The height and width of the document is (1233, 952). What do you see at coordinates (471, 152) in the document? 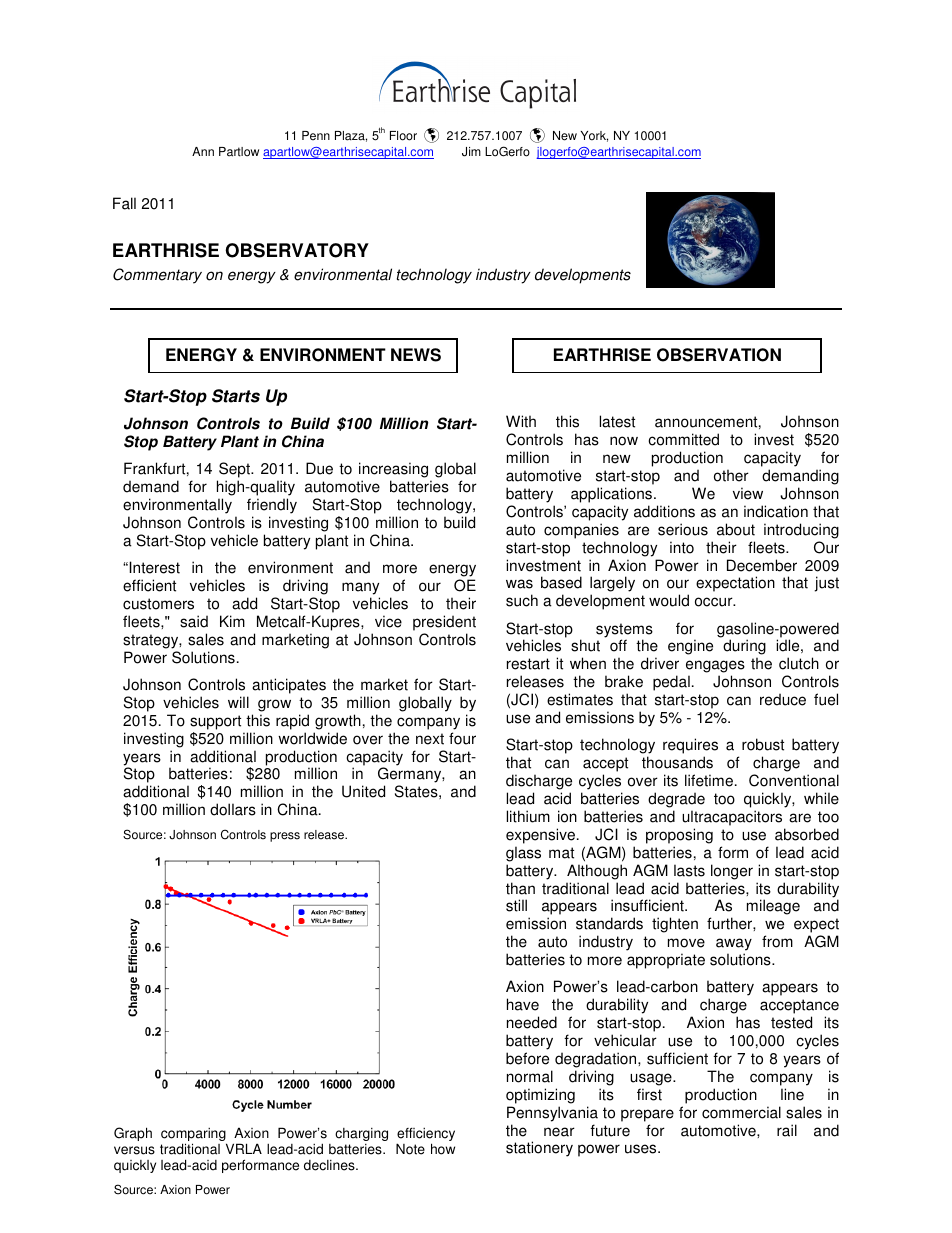
I see `Jim` at bounding box center [471, 152].
